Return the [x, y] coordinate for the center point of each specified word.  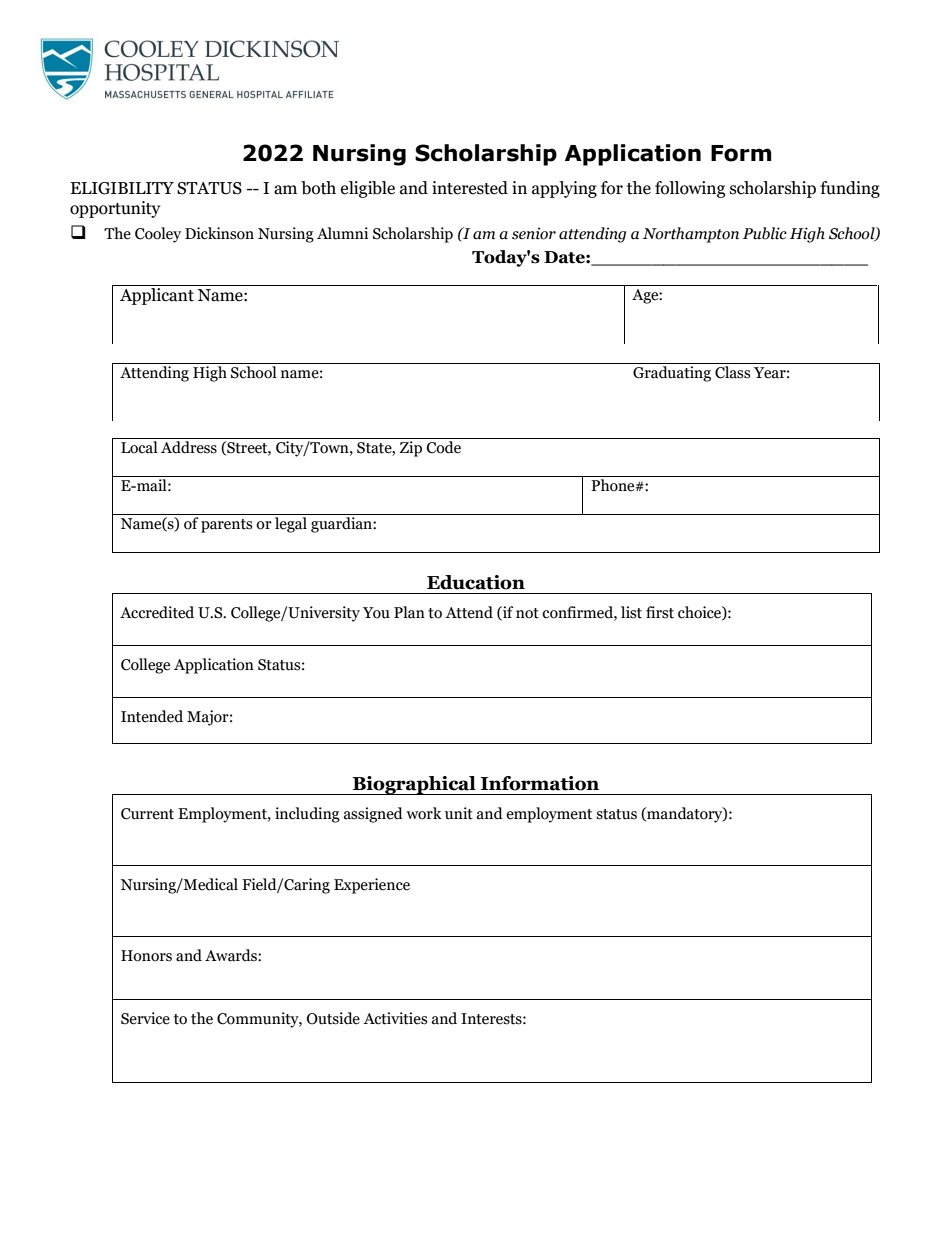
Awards [232, 955]
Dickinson [219, 233]
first [660, 612]
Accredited [157, 612]
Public [765, 233]
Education [476, 582]
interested [470, 188]
